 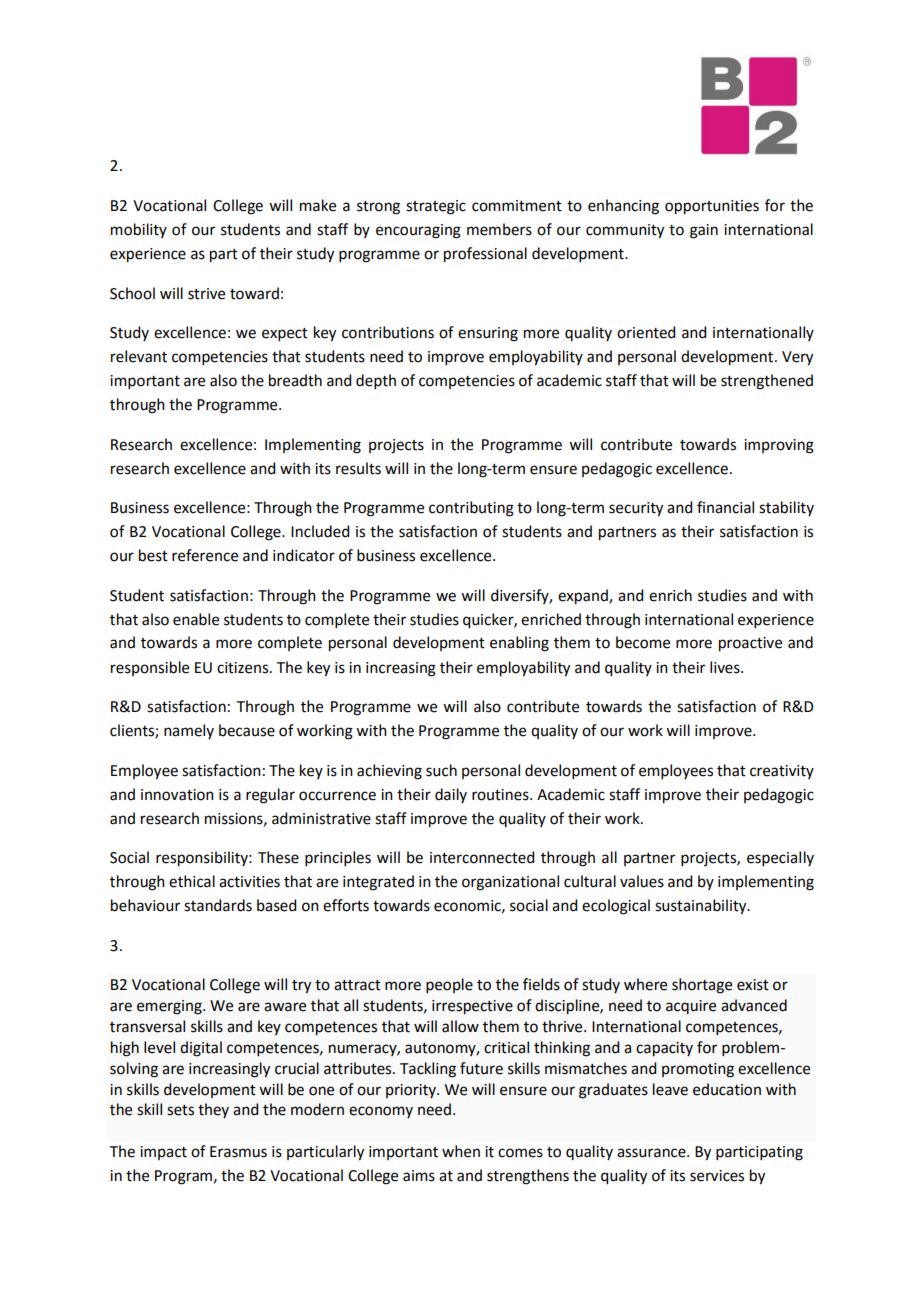 What do you see at coordinates (485, 255) in the page?
I see `professional` at bounding box center [485, 255].
